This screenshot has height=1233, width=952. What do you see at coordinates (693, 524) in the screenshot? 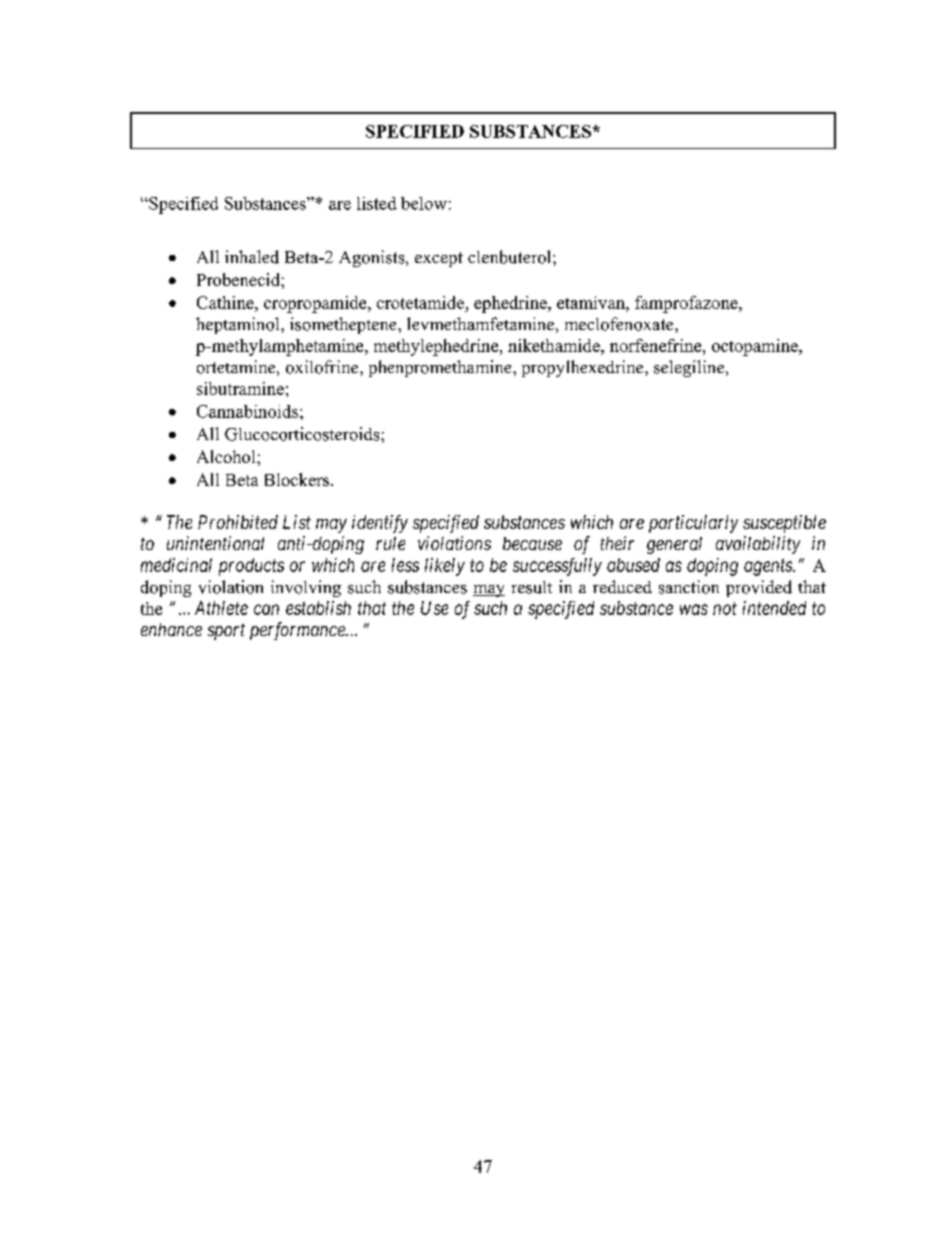
I see `particularly` at bounding box center [693, 524].
